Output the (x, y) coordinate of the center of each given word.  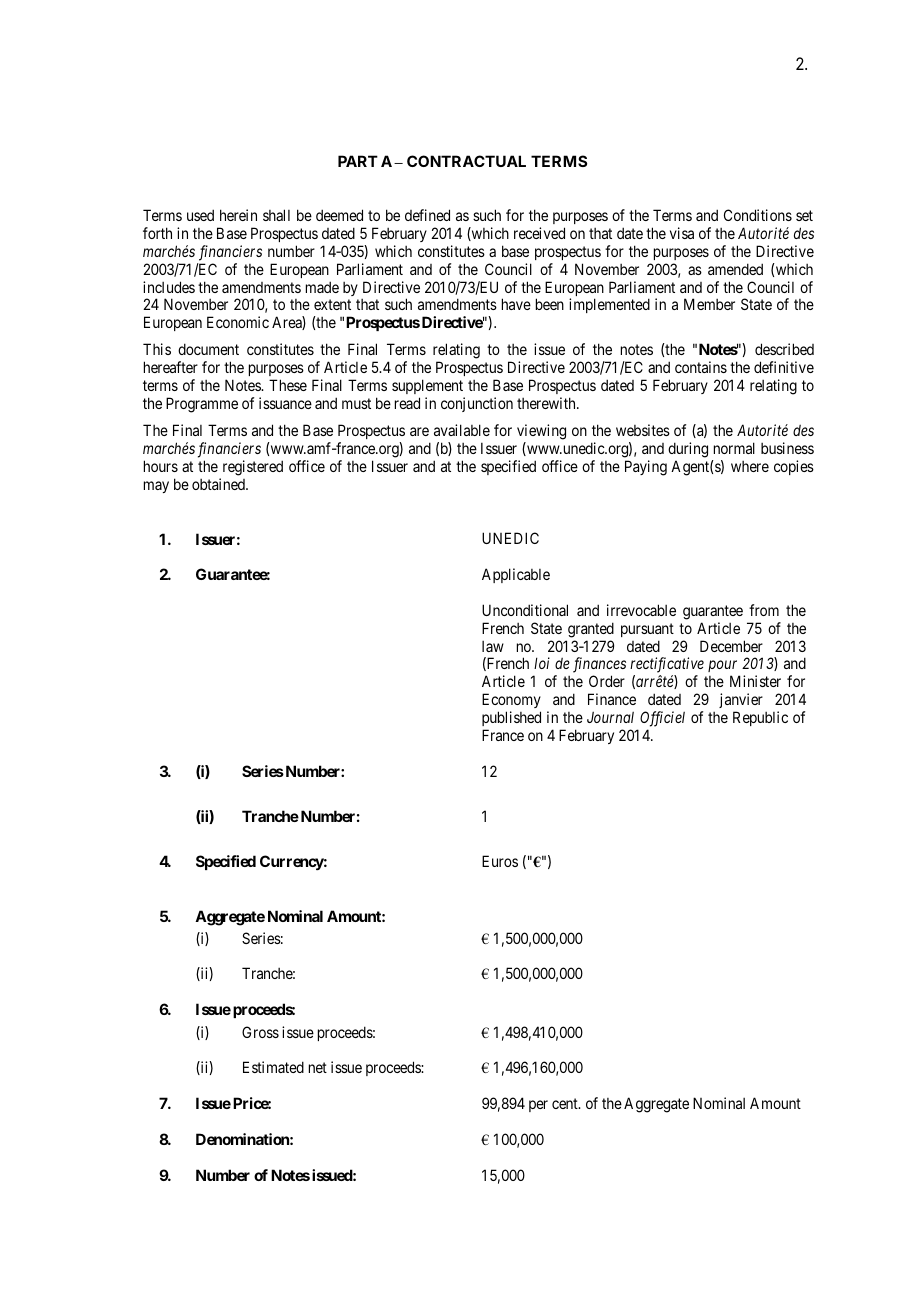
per (538, 1106)
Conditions (758, 215)
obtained (219, 484)
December (731, 646)
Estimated (273, 1067)
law (493, 646)
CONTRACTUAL (466, 161)
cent (566, 1103)
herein (238, 215)
